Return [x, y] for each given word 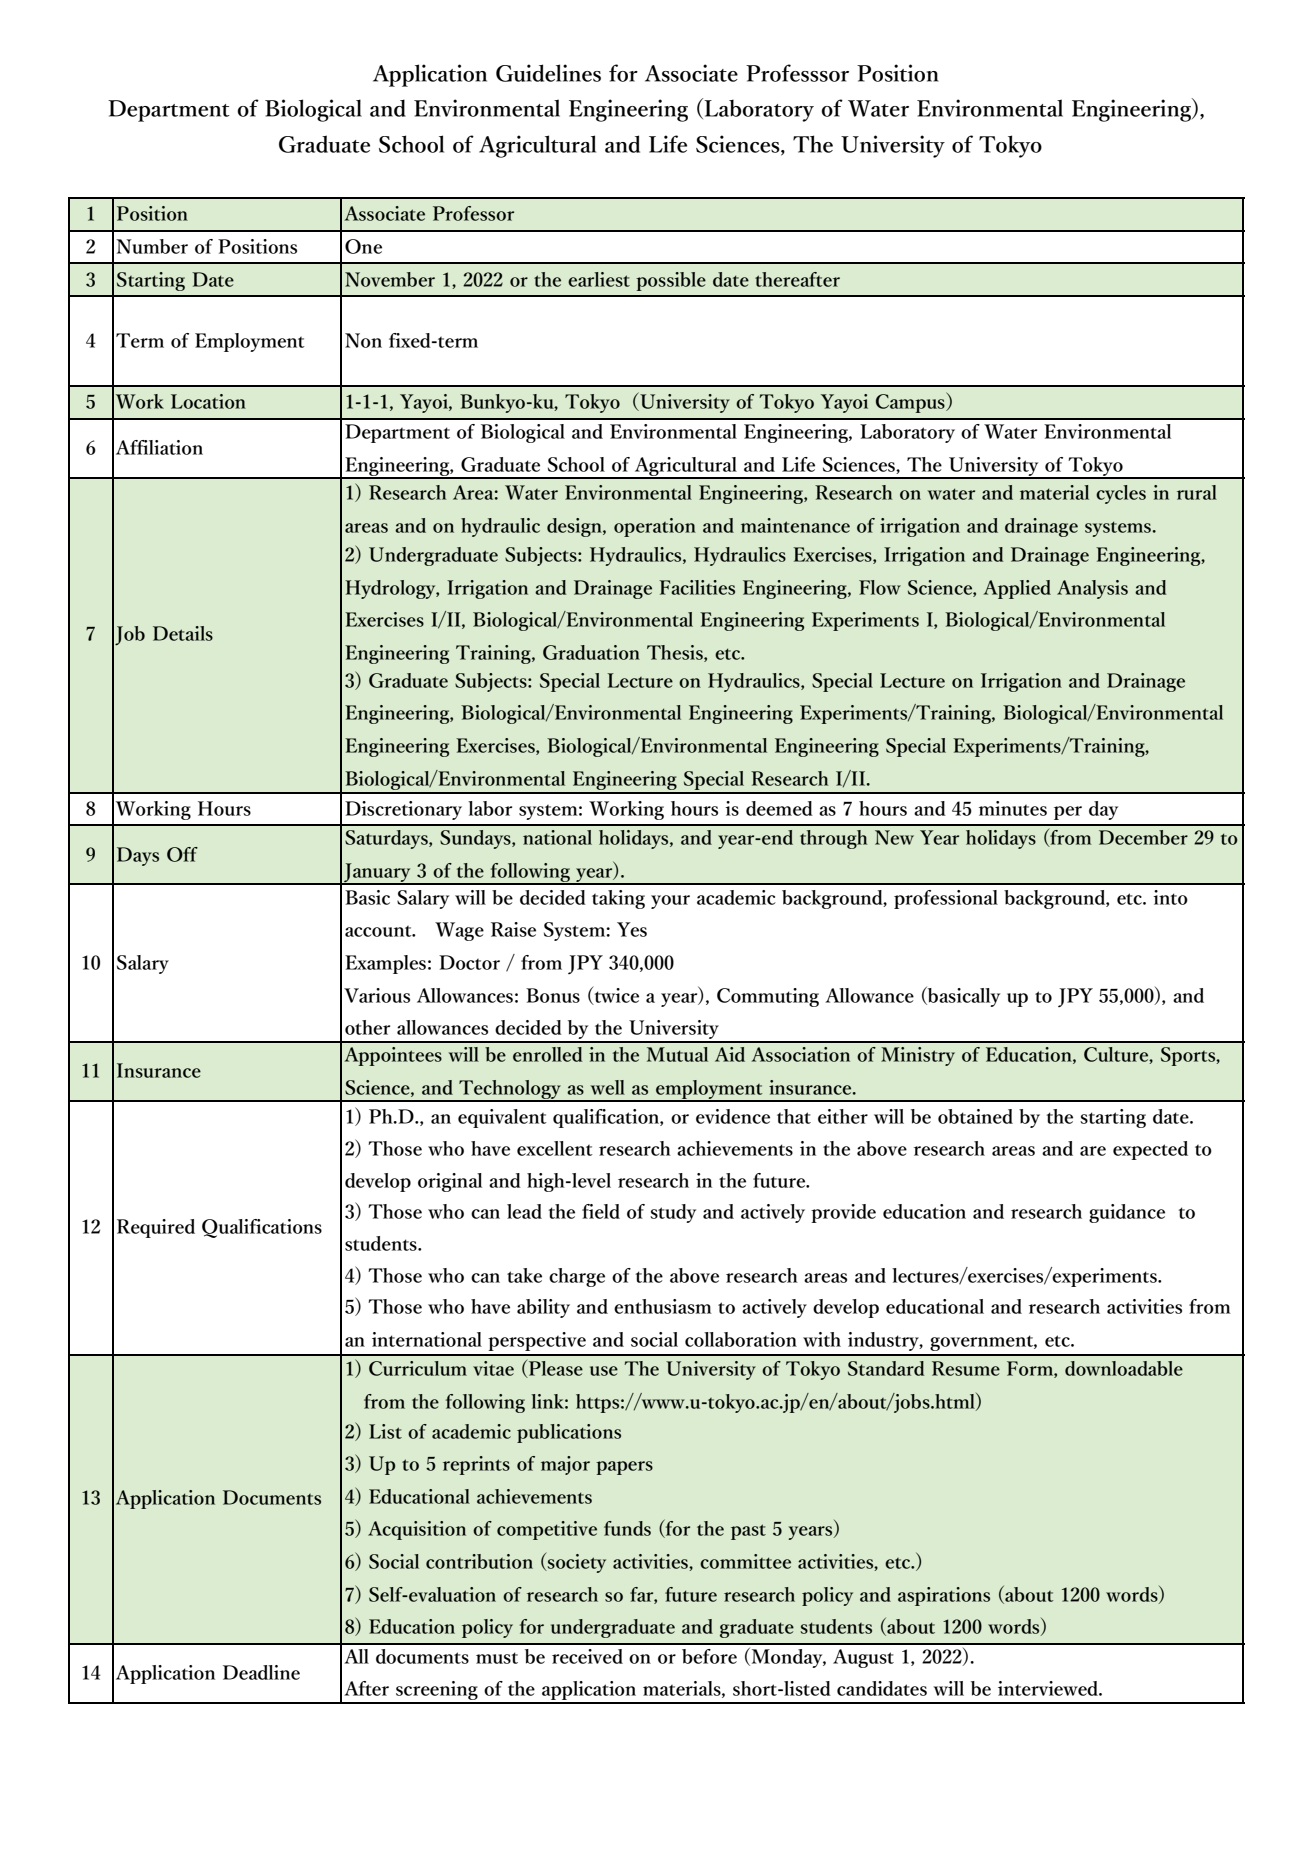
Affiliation [159, 447]
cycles [1121, 494]
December [1143, 837]
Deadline [261, 1672]
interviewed [1049, 1688]
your [670, 902]
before [709, 1656]
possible [671, 281]
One [363, 246]
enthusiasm [663, 1306]
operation [655, 527]
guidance [1127, 1213]
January [377, 874]
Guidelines [548, 73]
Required [156, 1228]
